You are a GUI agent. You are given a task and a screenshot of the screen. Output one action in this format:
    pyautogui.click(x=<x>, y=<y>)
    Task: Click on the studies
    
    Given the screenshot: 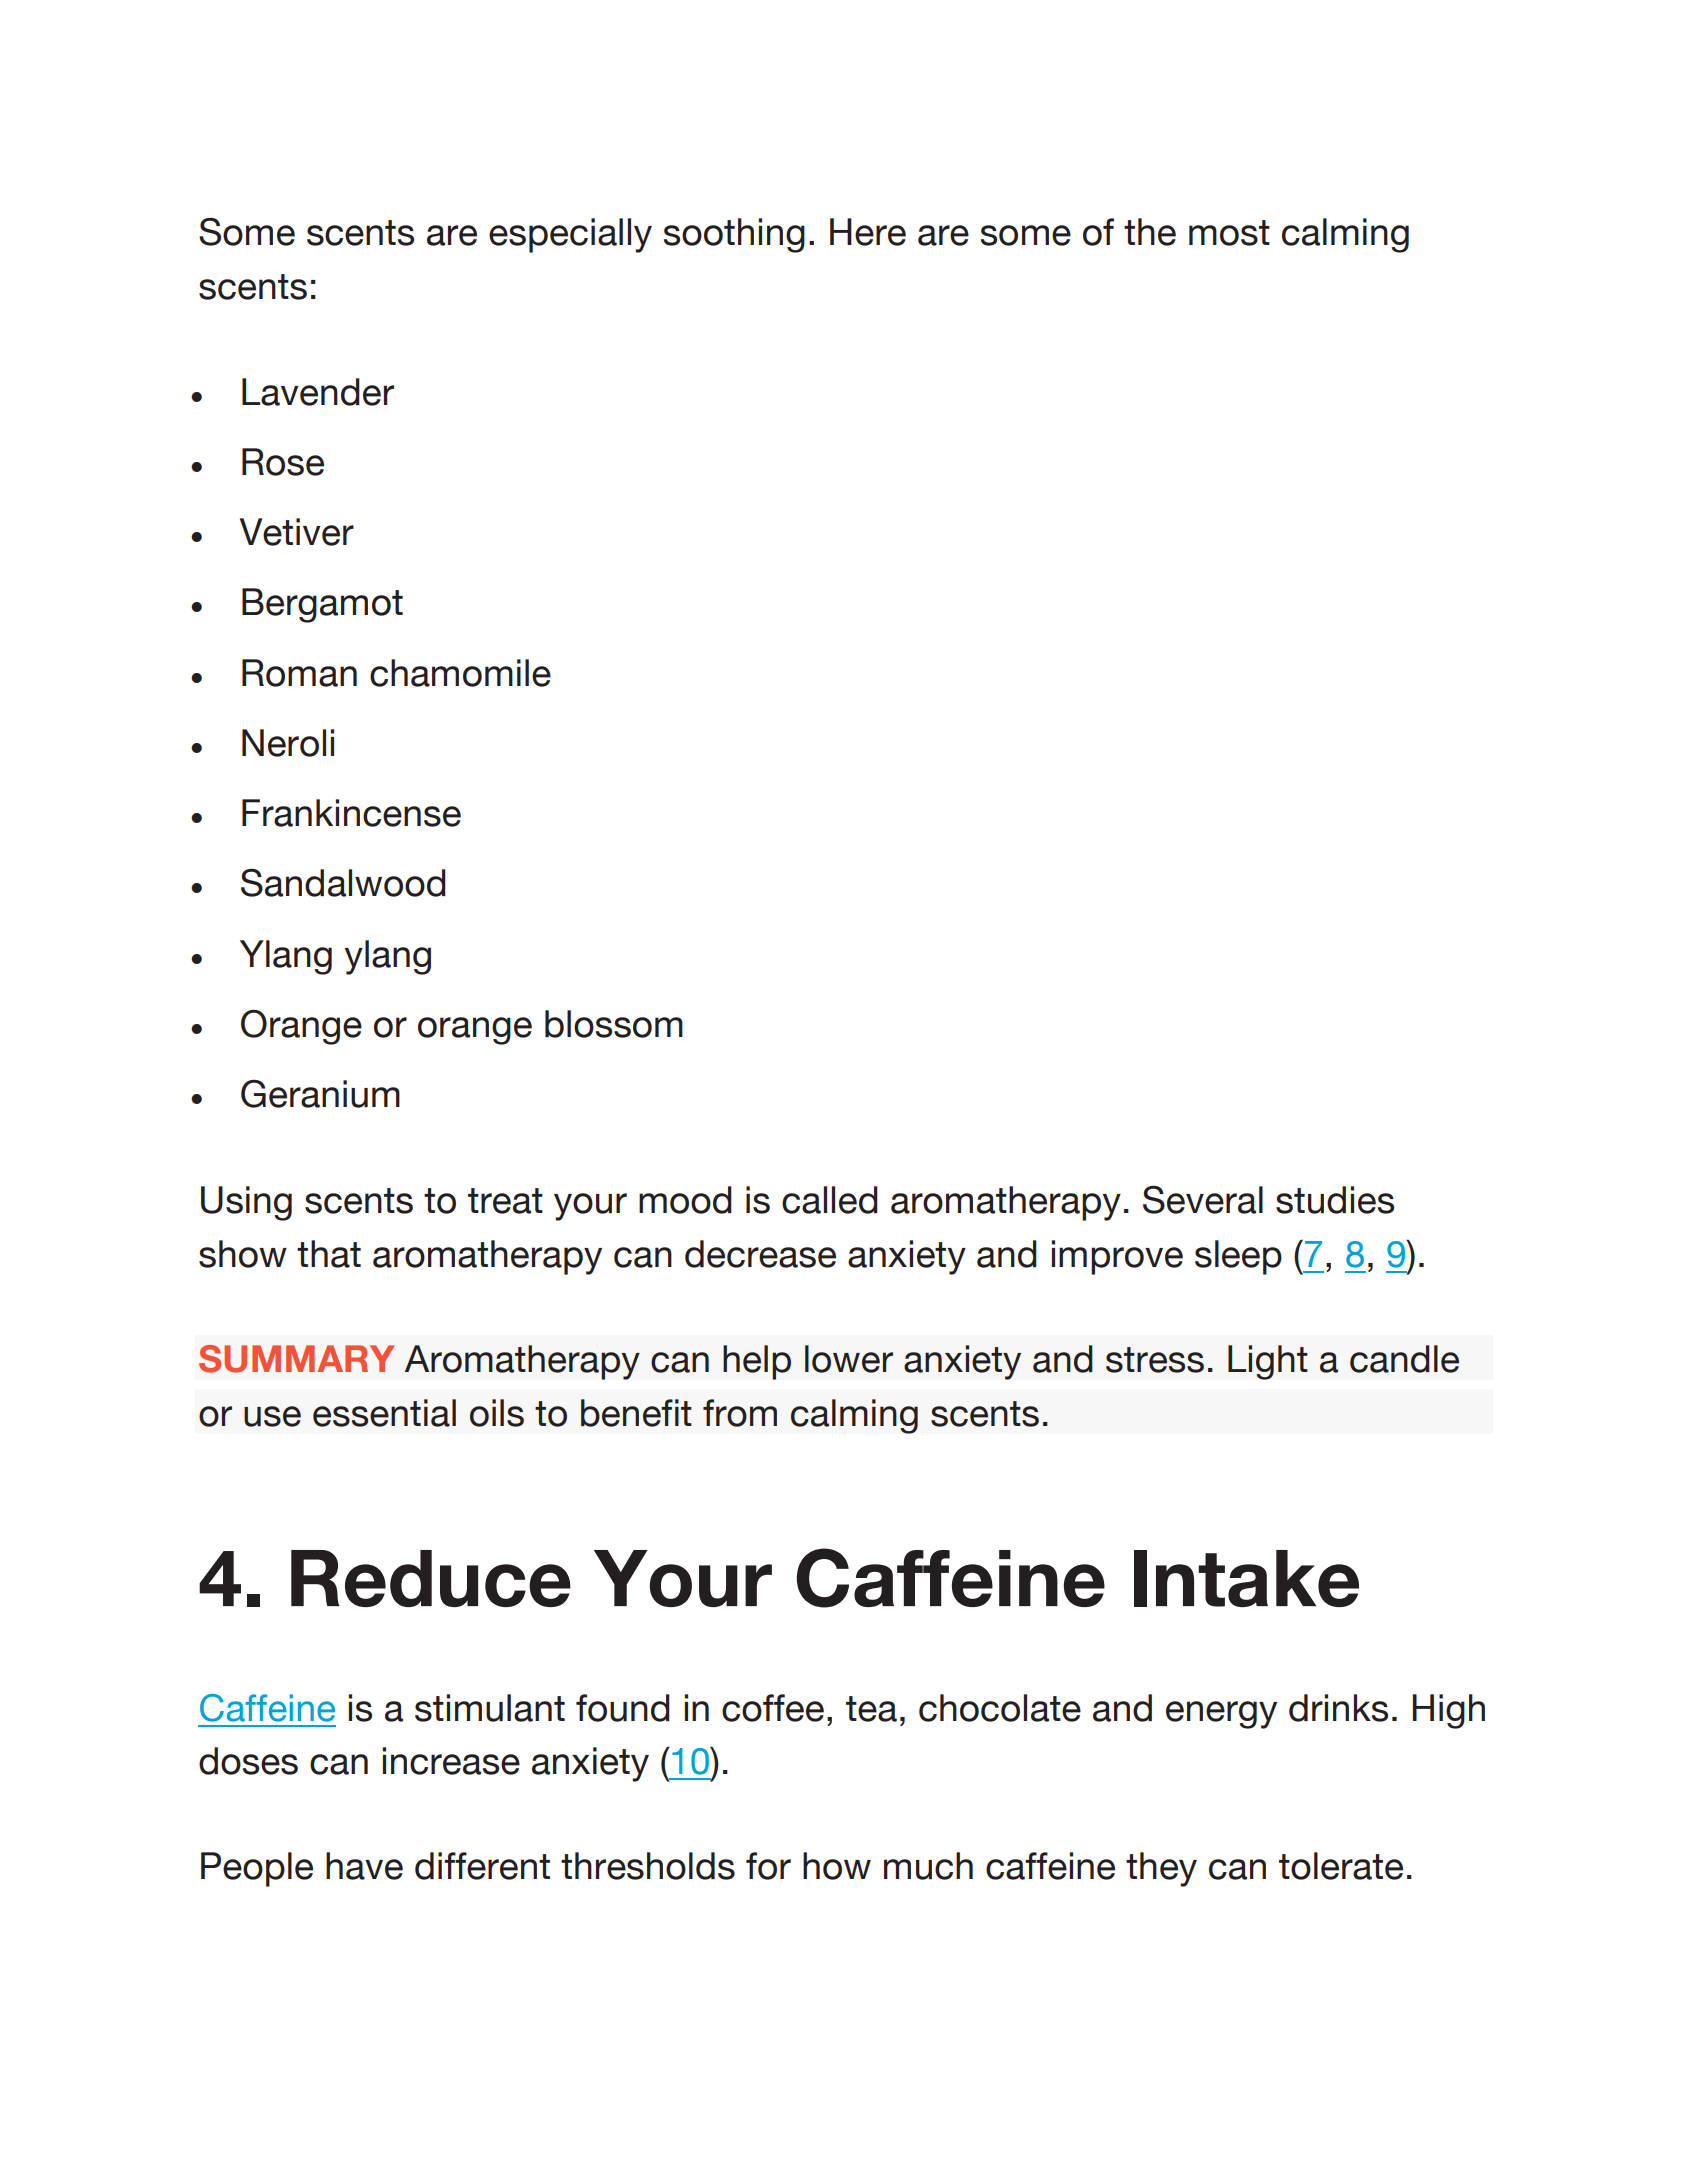 What is the action you would take?
    pyautogui.click(x=1335, y=1200)
